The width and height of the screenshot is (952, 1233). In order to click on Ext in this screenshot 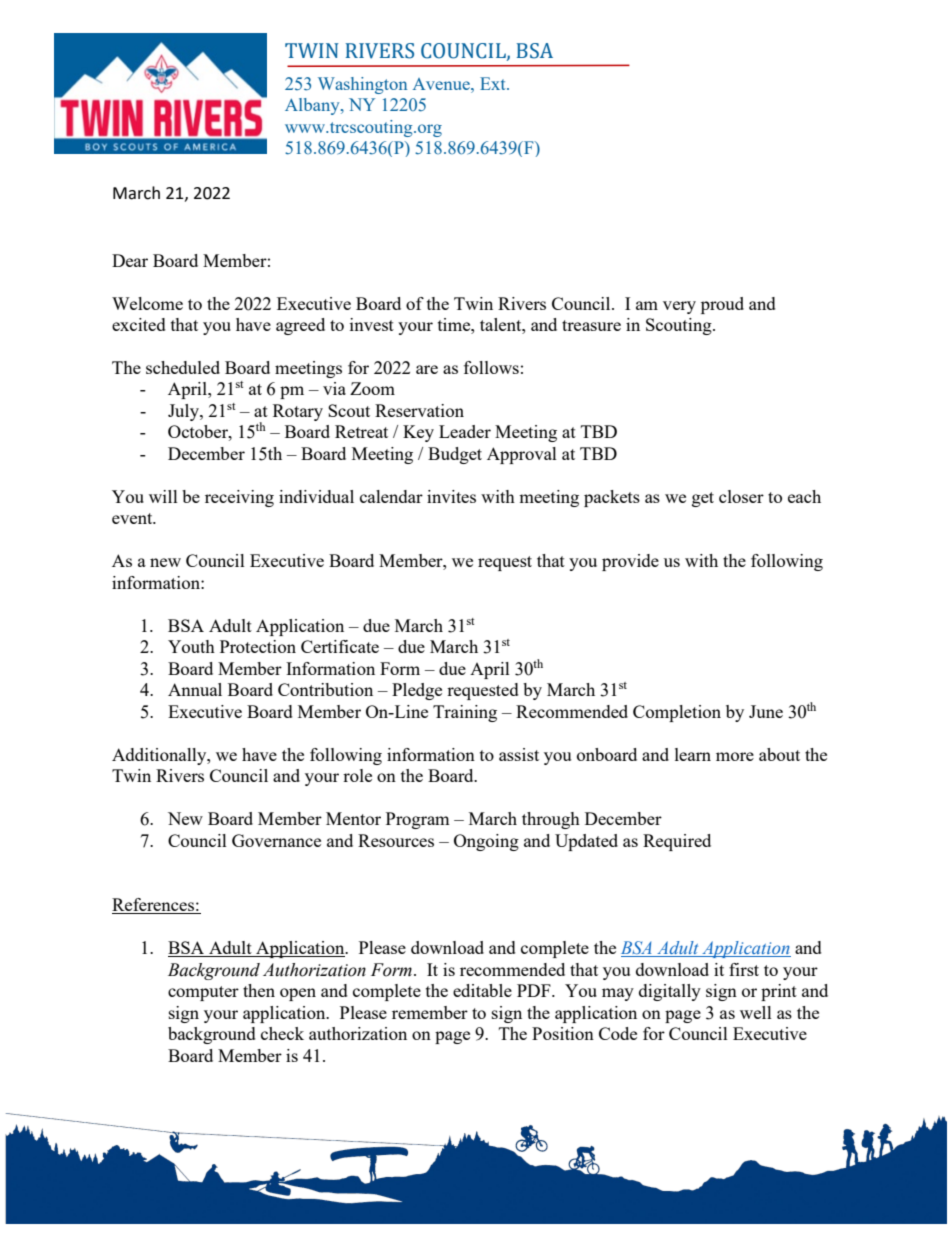, I will do `click(494, 83)`.
